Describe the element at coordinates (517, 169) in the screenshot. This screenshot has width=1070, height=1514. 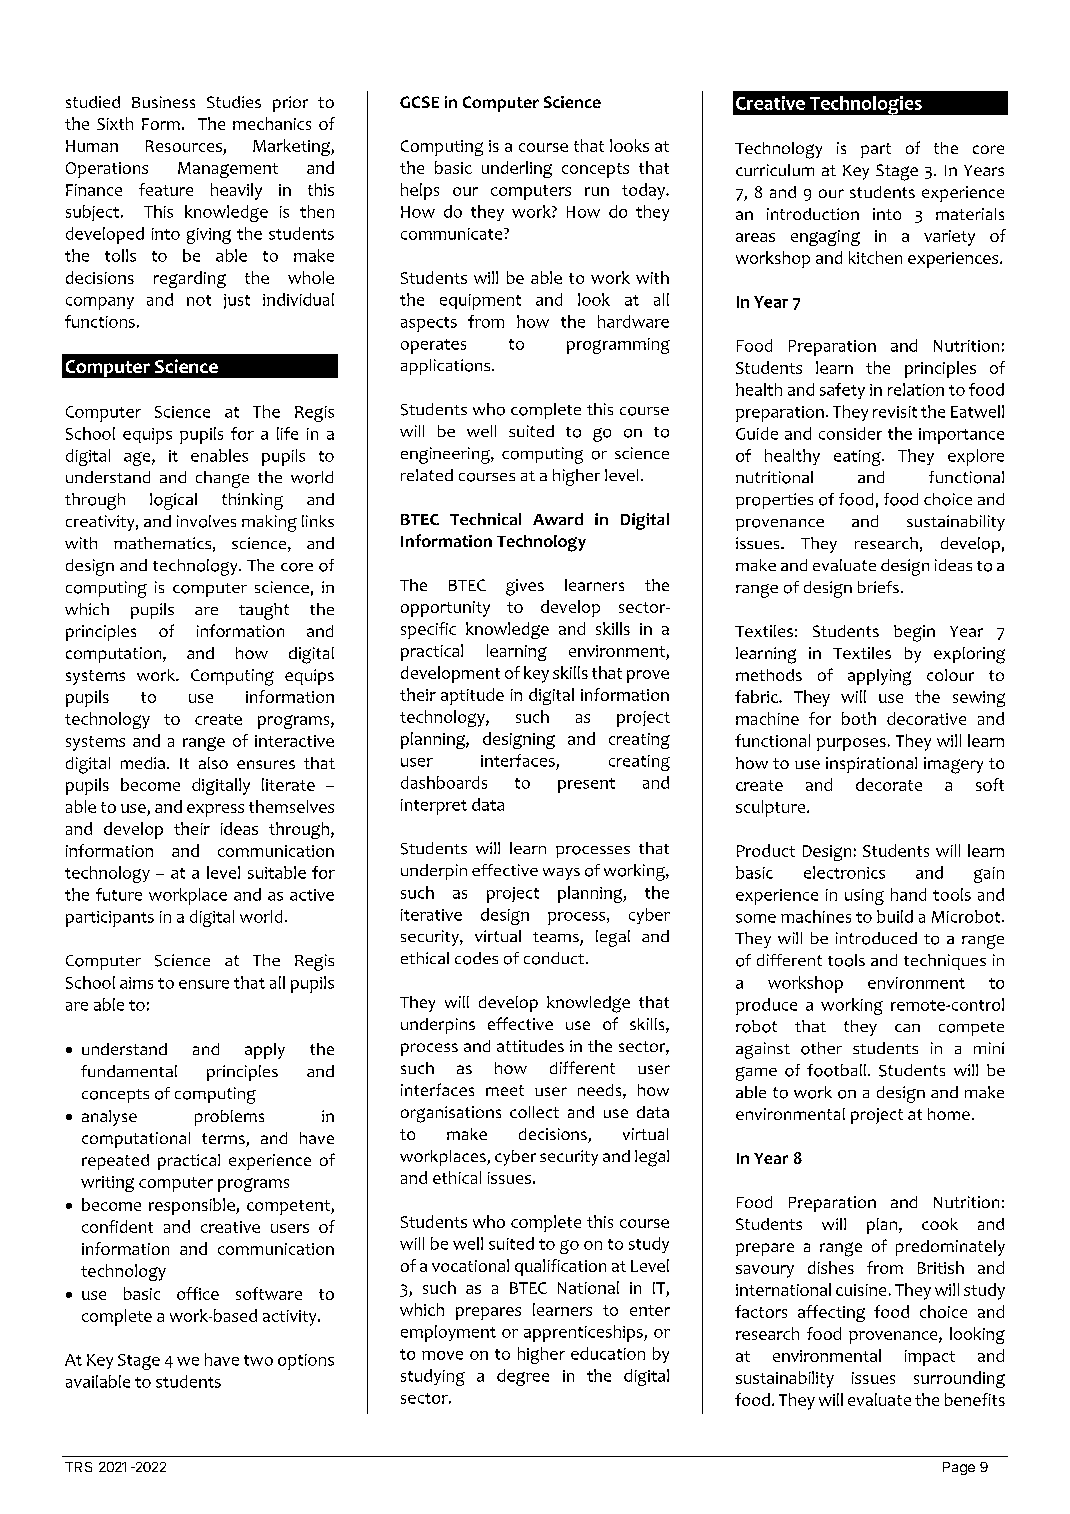
I see `underling` at that location.
